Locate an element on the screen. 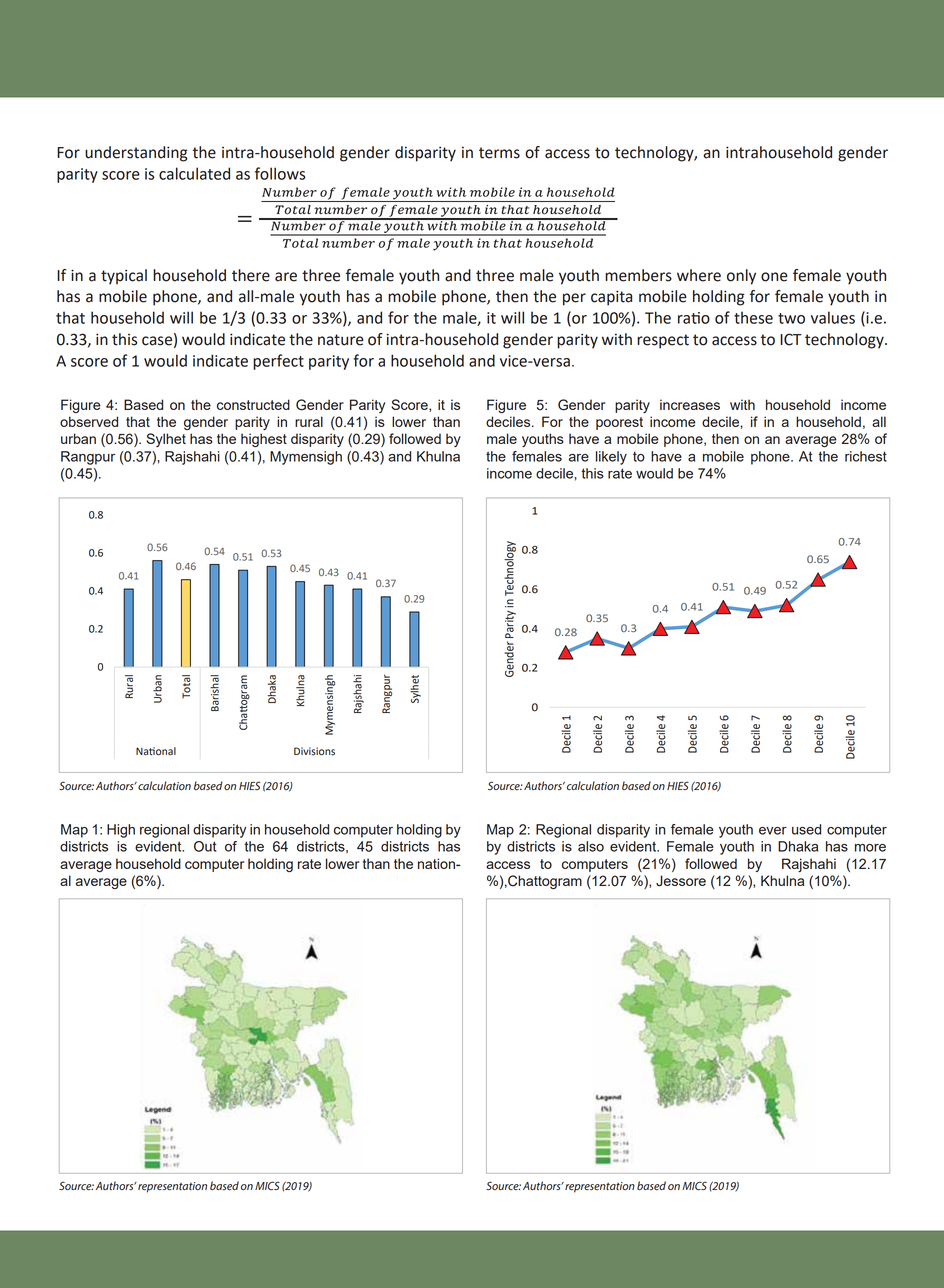 The image size is (944, 1288). terms is located at coordinates (499, 153).
